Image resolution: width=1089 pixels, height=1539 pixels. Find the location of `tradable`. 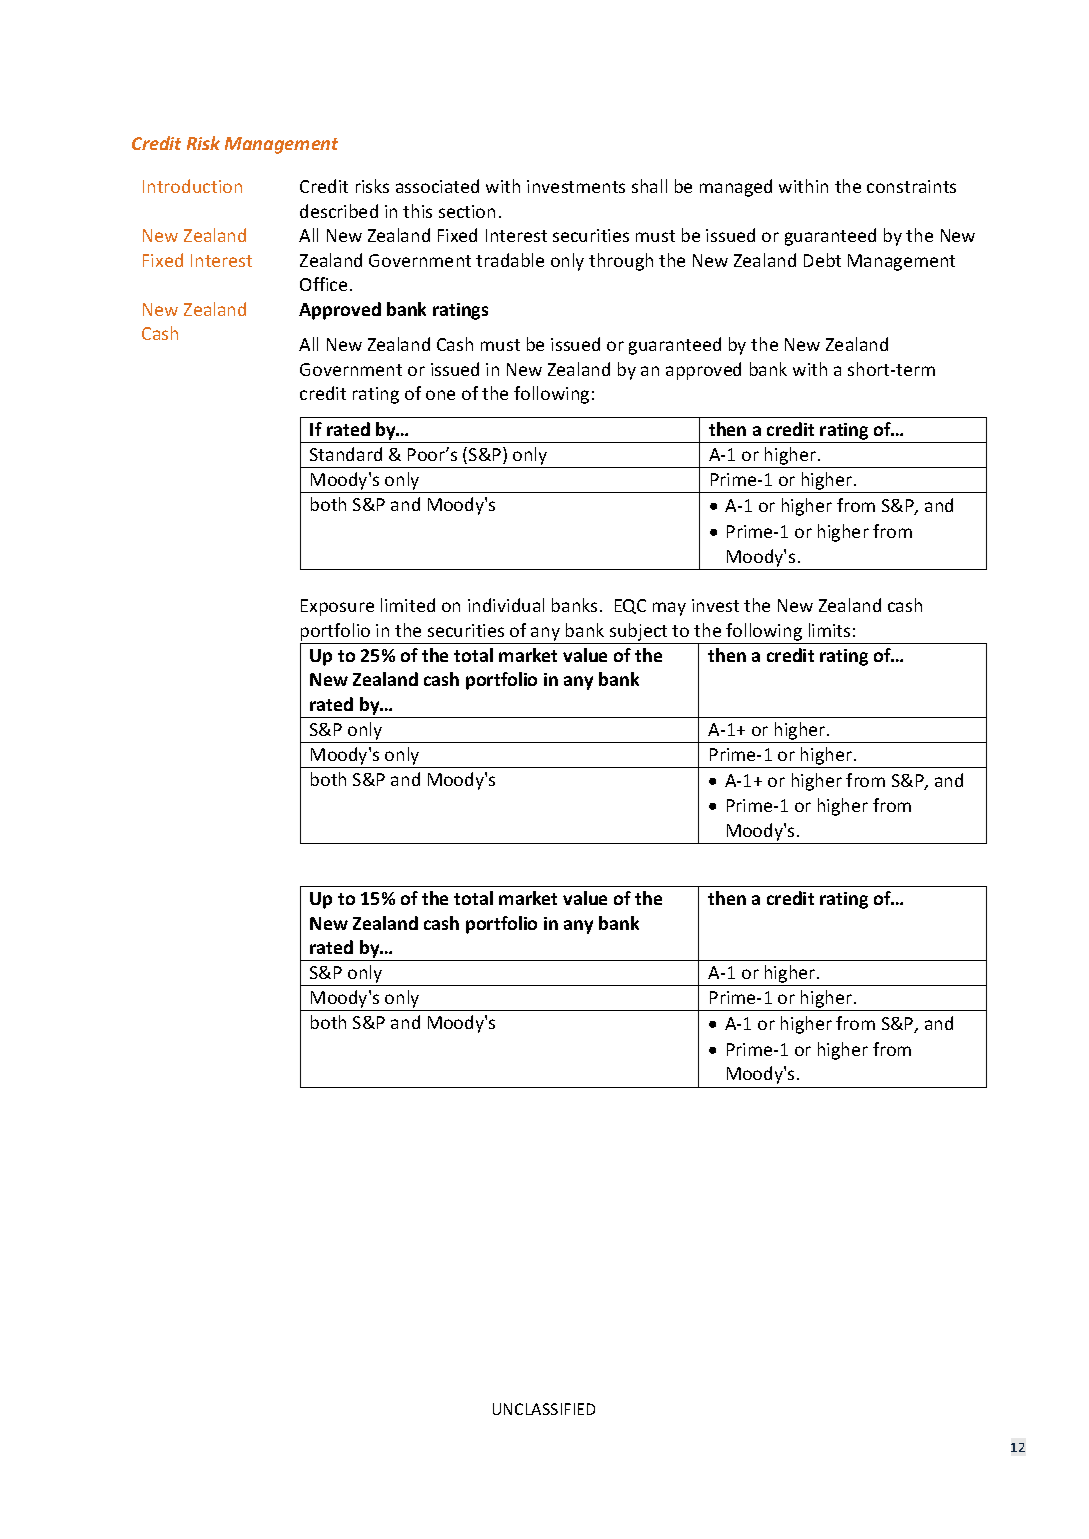

tradable is located at coordinates (510, 260).
